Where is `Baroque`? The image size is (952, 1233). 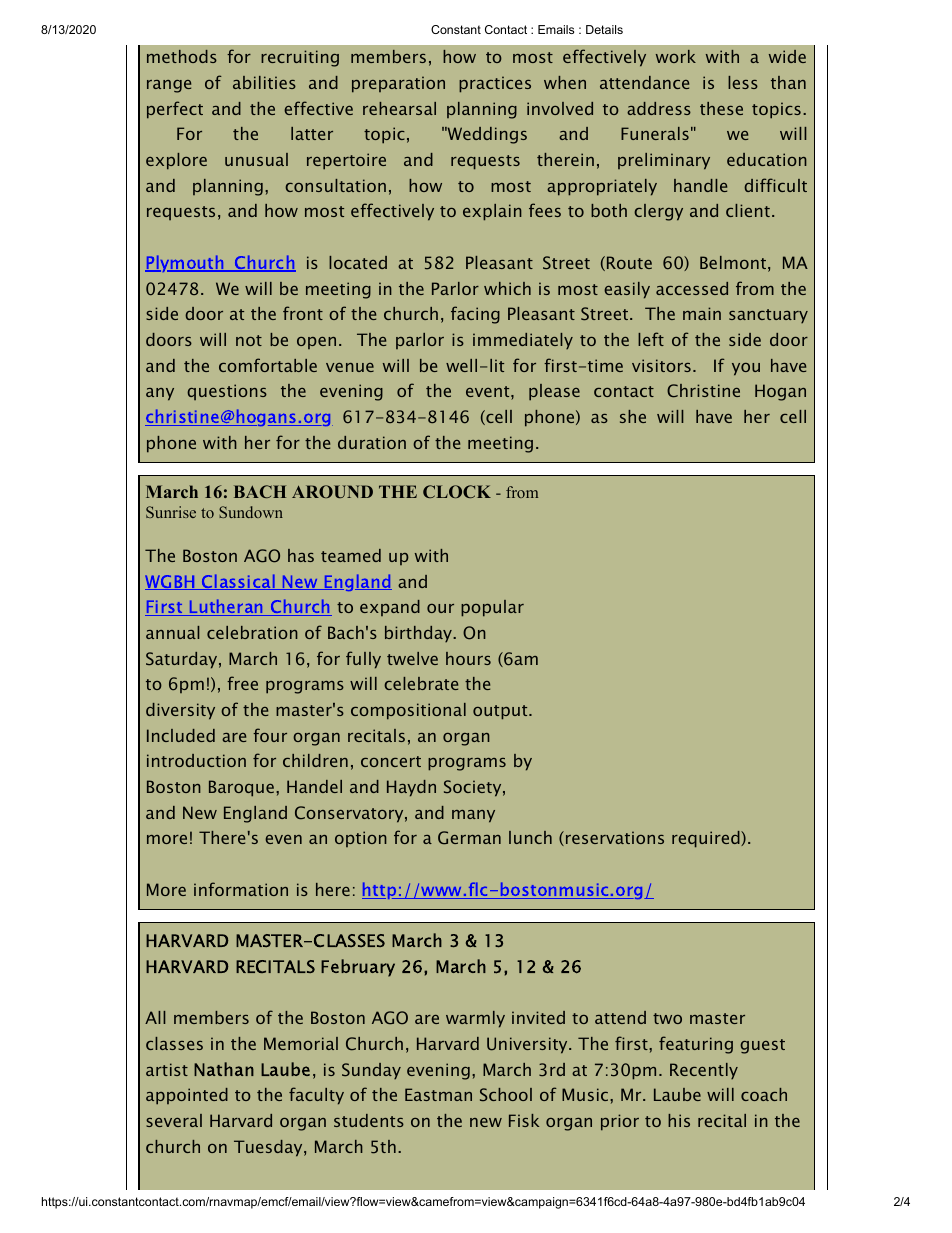
Baroque is located at coordinates (241, 788).
